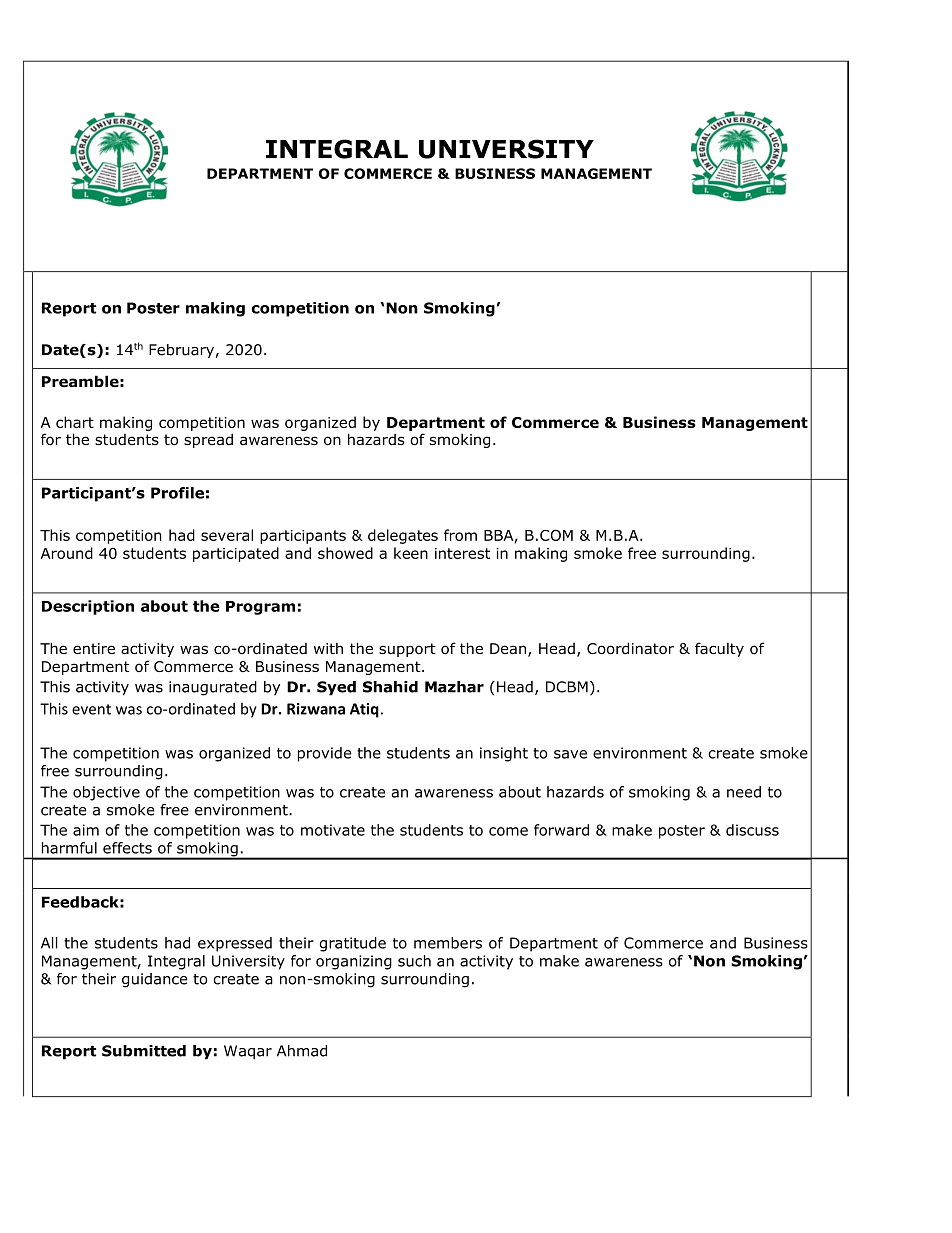 The height and width of the document is (1233, 952). I want to click on provide, so click(325, 754).
